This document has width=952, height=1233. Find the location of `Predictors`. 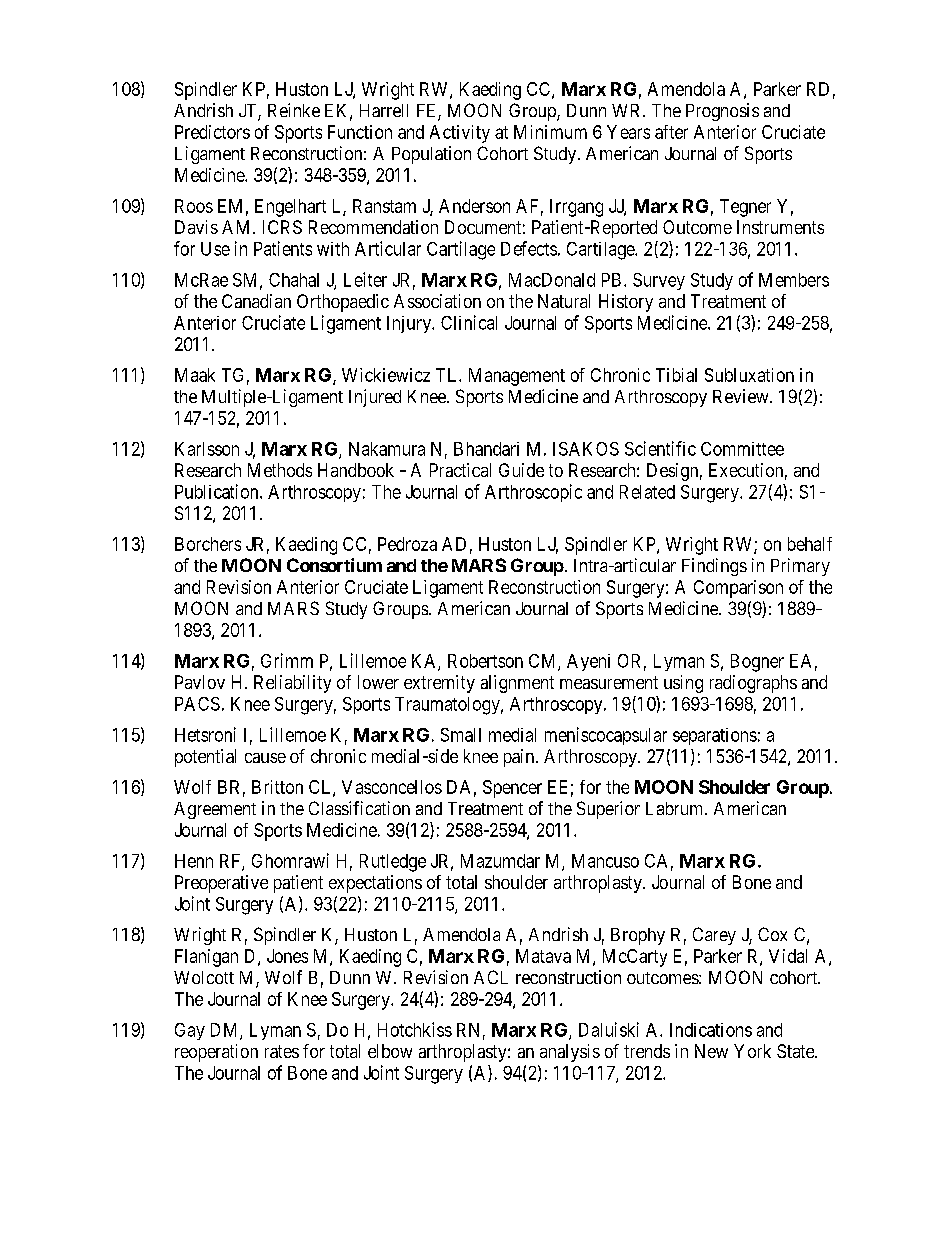

Predictors is located at coordinates (212, 132).
